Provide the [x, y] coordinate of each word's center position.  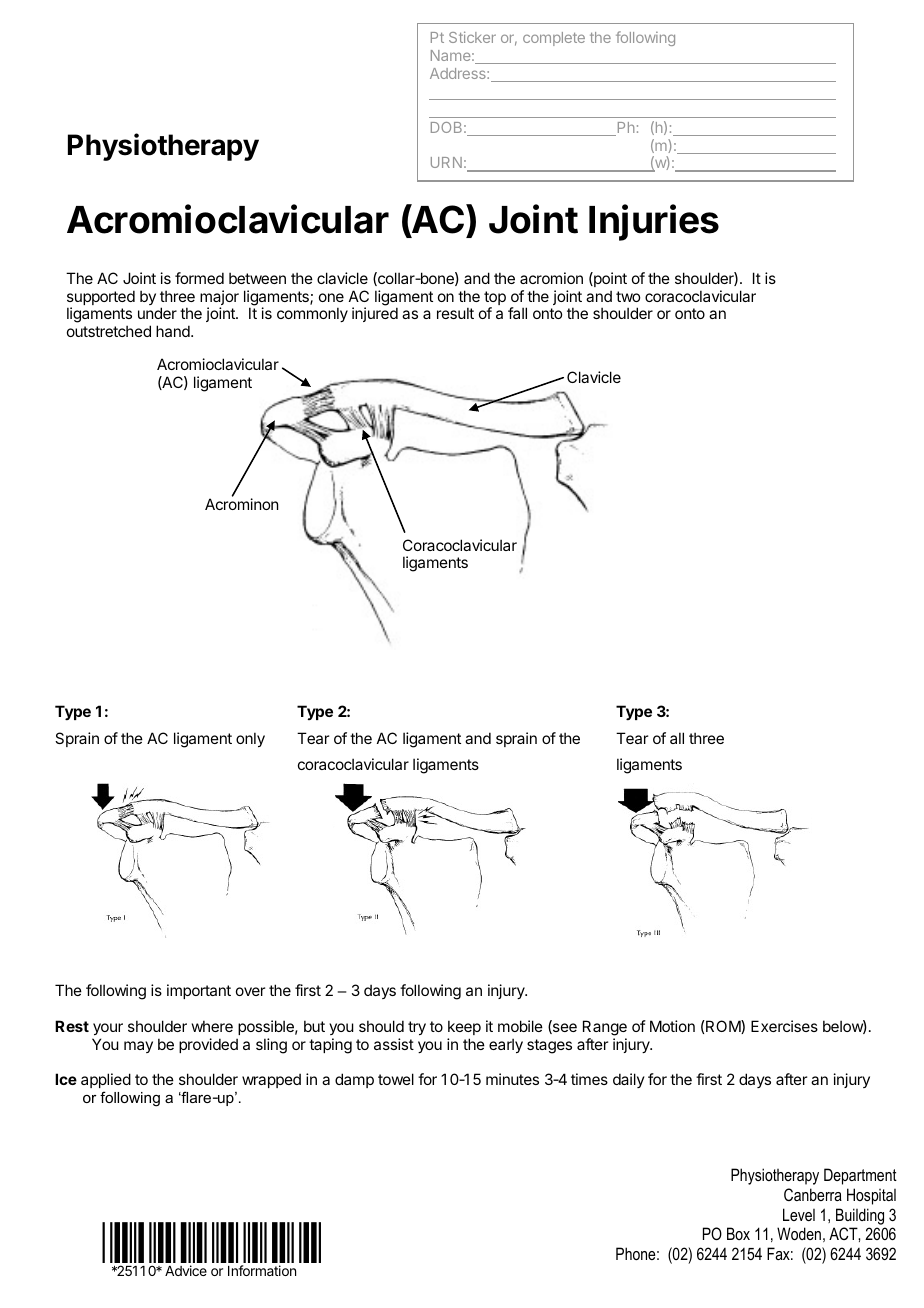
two [628, 296]
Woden [799, 1233]
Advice [186, 1270]
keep [464, 1027]
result [455, 313]
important [199, 991]
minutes [512, 1079]
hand [174, 331]
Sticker [472, 37]
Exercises [784, 1026]
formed [199, 278]
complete [554, 39]
